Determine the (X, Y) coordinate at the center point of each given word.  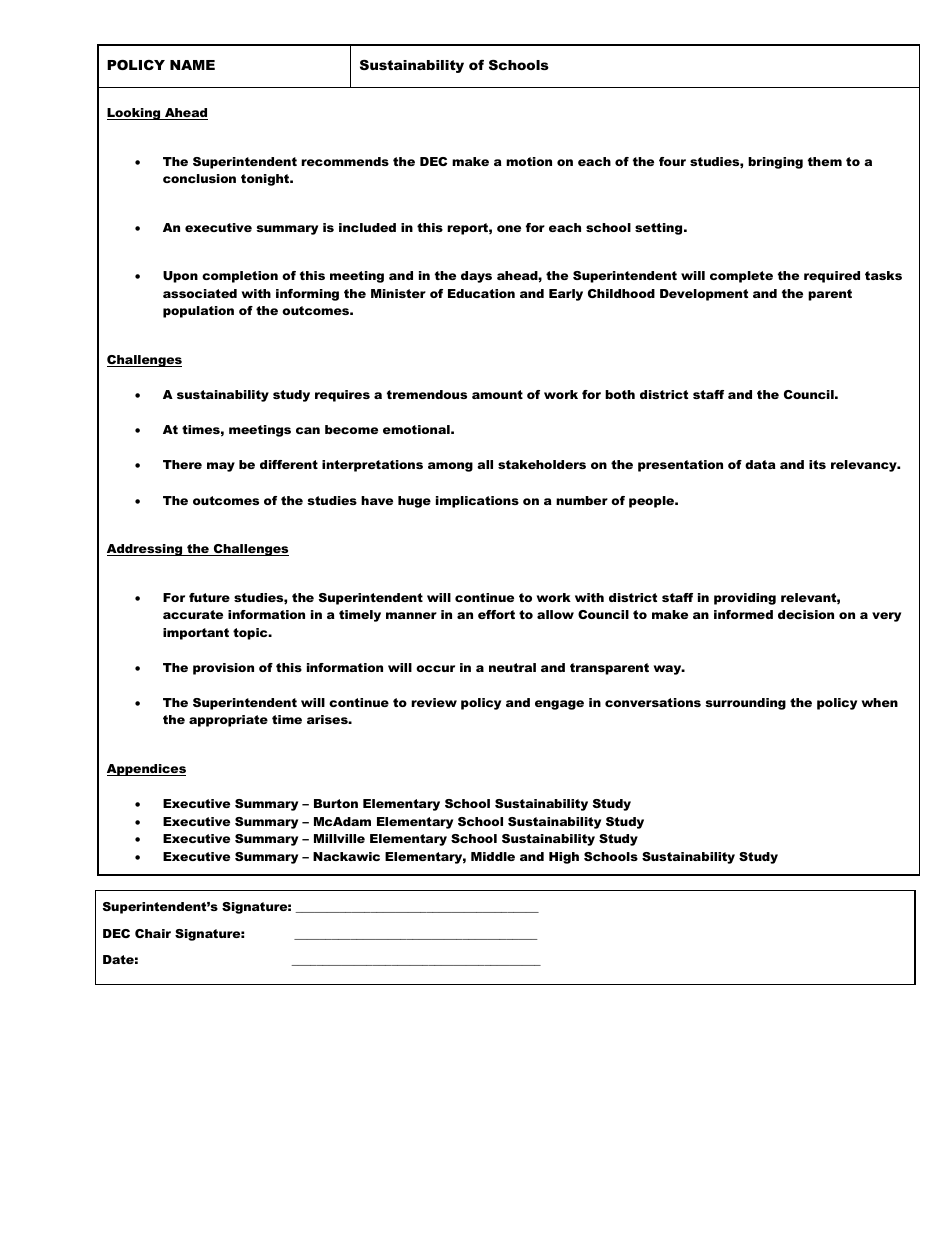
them (825, 161)
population (198, 312)
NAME (192, 65)
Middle (493, 856)
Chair (153, 933)
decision (806, 614)
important (196, 634)
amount (497, 394)
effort (496, 614)
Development (704, 295)
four (672, 161)
